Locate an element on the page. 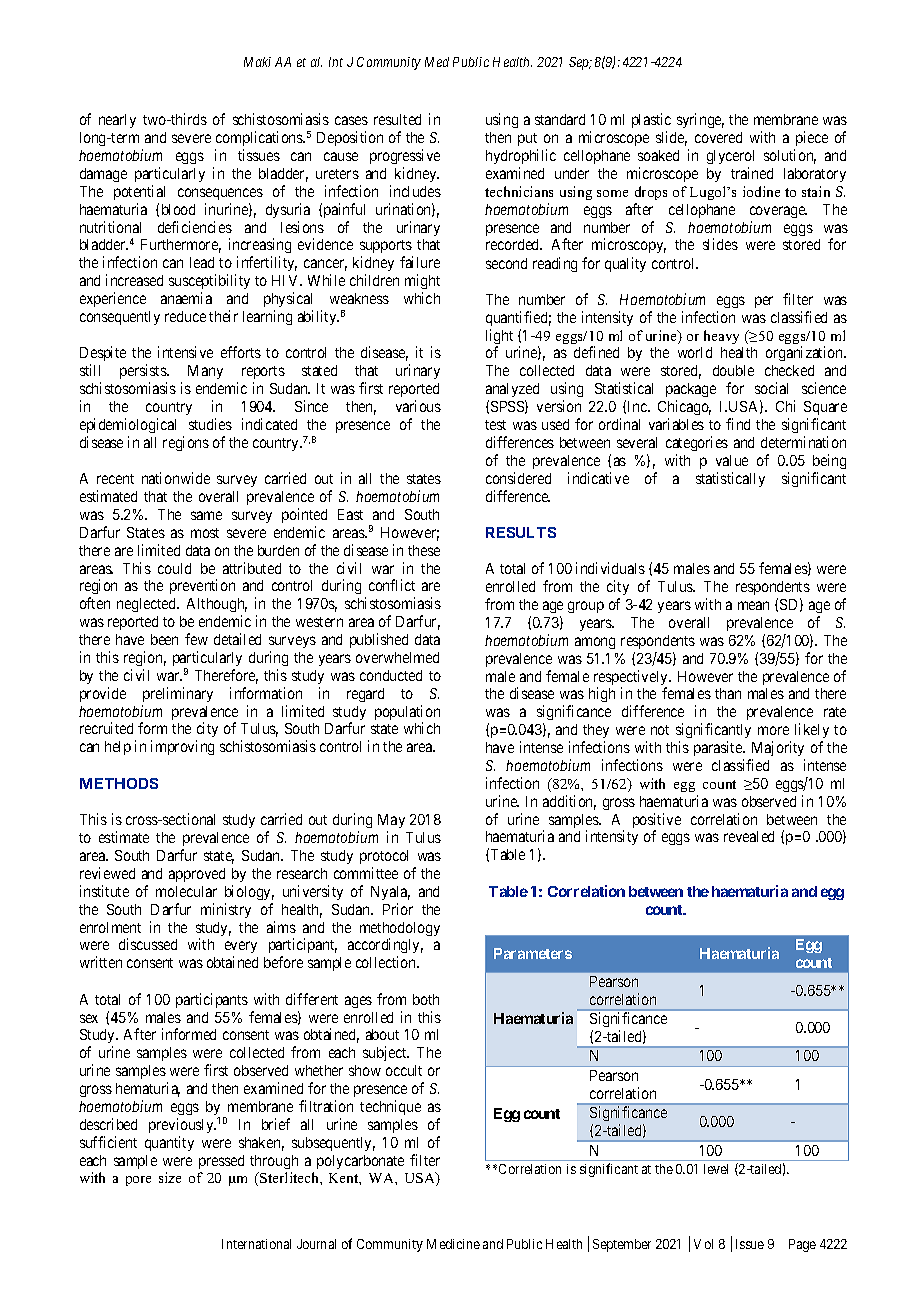 Image resolution: width=924 pixels, height=1308 pixels. population is located at coordinates (407, 714).
